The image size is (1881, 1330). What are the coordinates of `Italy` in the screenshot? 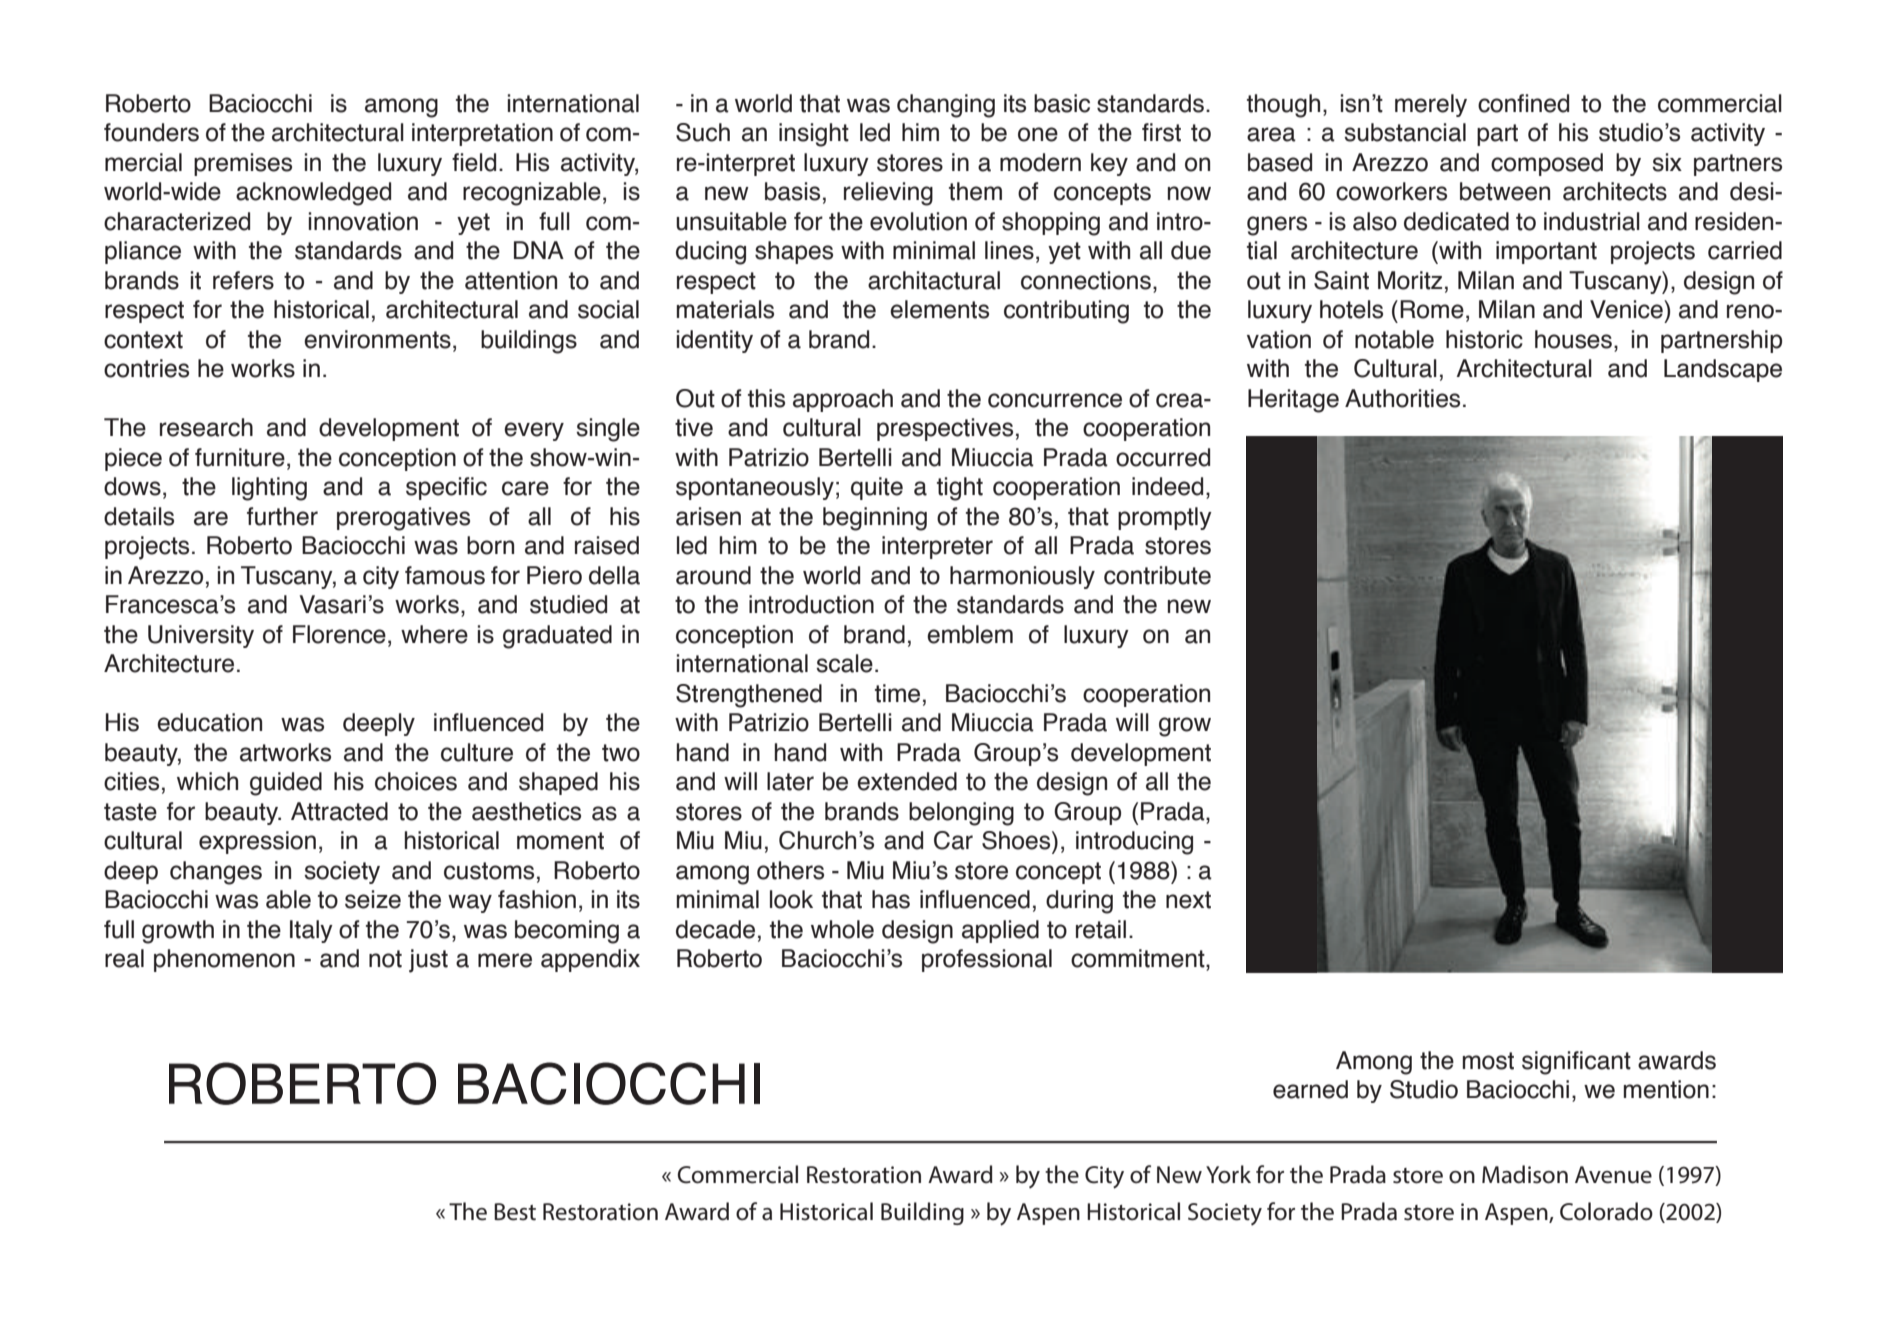 It's located at (311, 931).
